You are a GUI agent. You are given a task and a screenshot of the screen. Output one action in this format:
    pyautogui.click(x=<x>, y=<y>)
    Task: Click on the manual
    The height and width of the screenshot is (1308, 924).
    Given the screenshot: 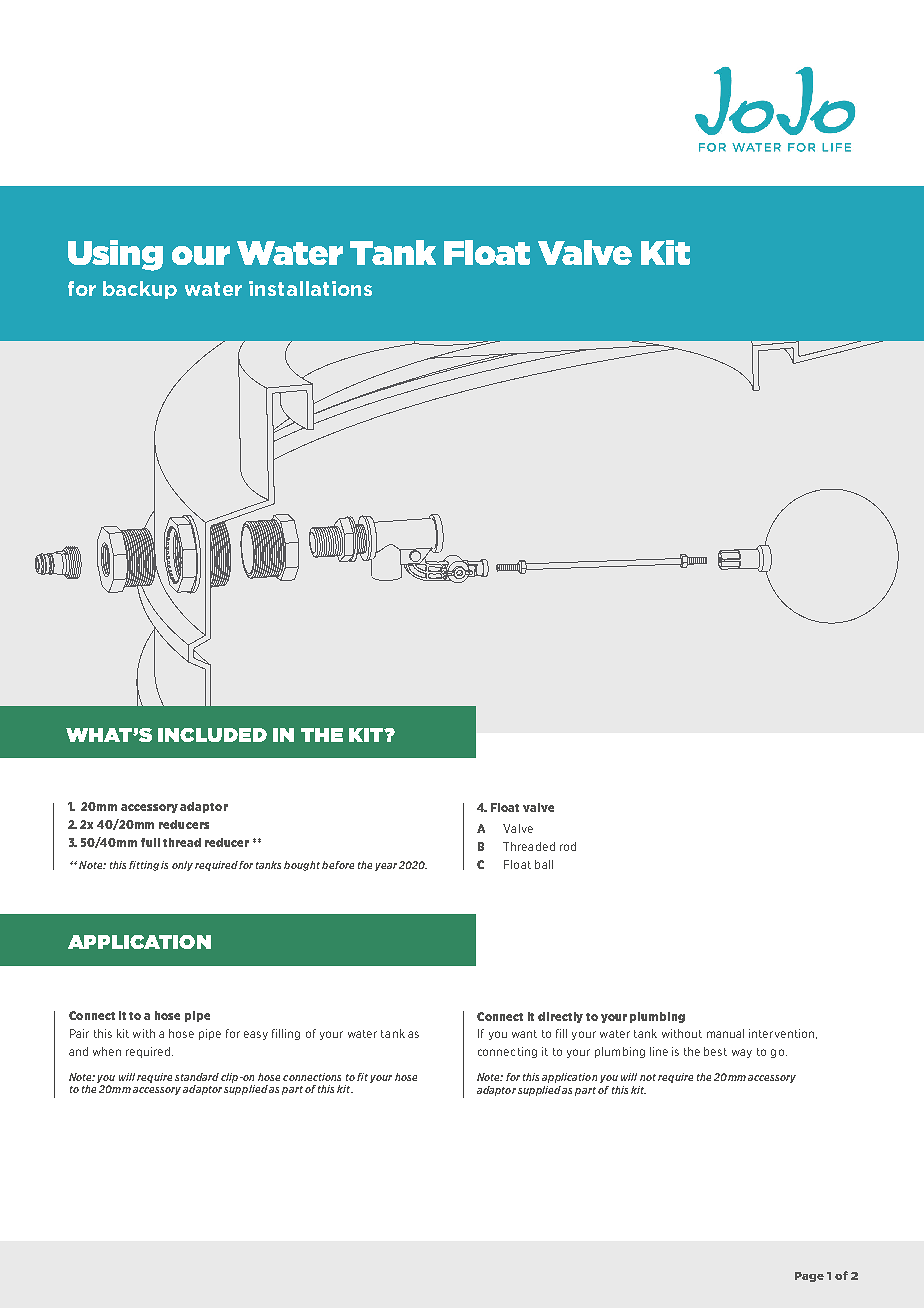 What is the action you would take?
    pyautogui.click(x=725, y=1033)
